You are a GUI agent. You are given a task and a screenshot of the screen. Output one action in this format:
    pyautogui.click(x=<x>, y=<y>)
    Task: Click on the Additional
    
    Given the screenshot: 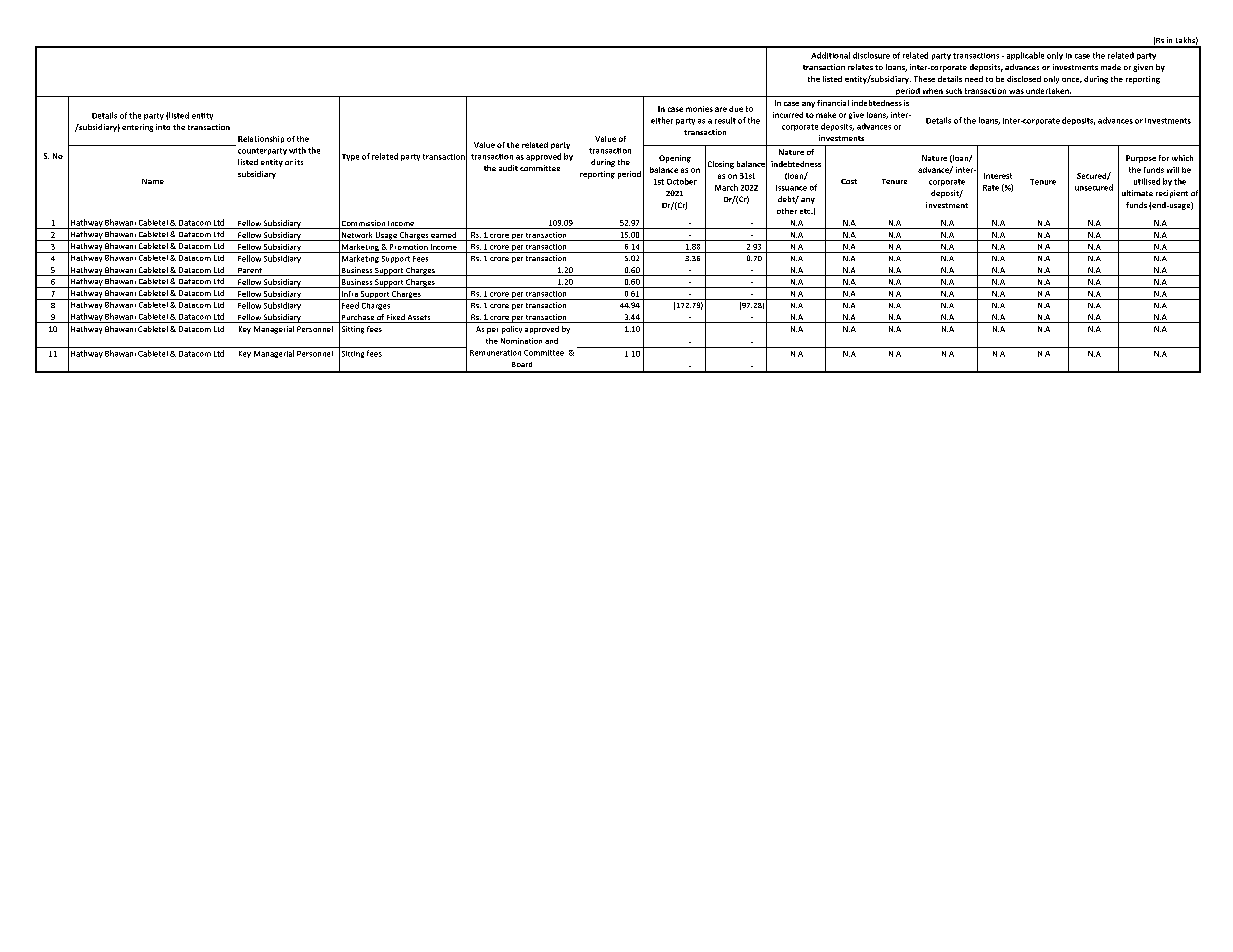 What is the action you would take?
    pyautogui.click(x=830, y=55)
